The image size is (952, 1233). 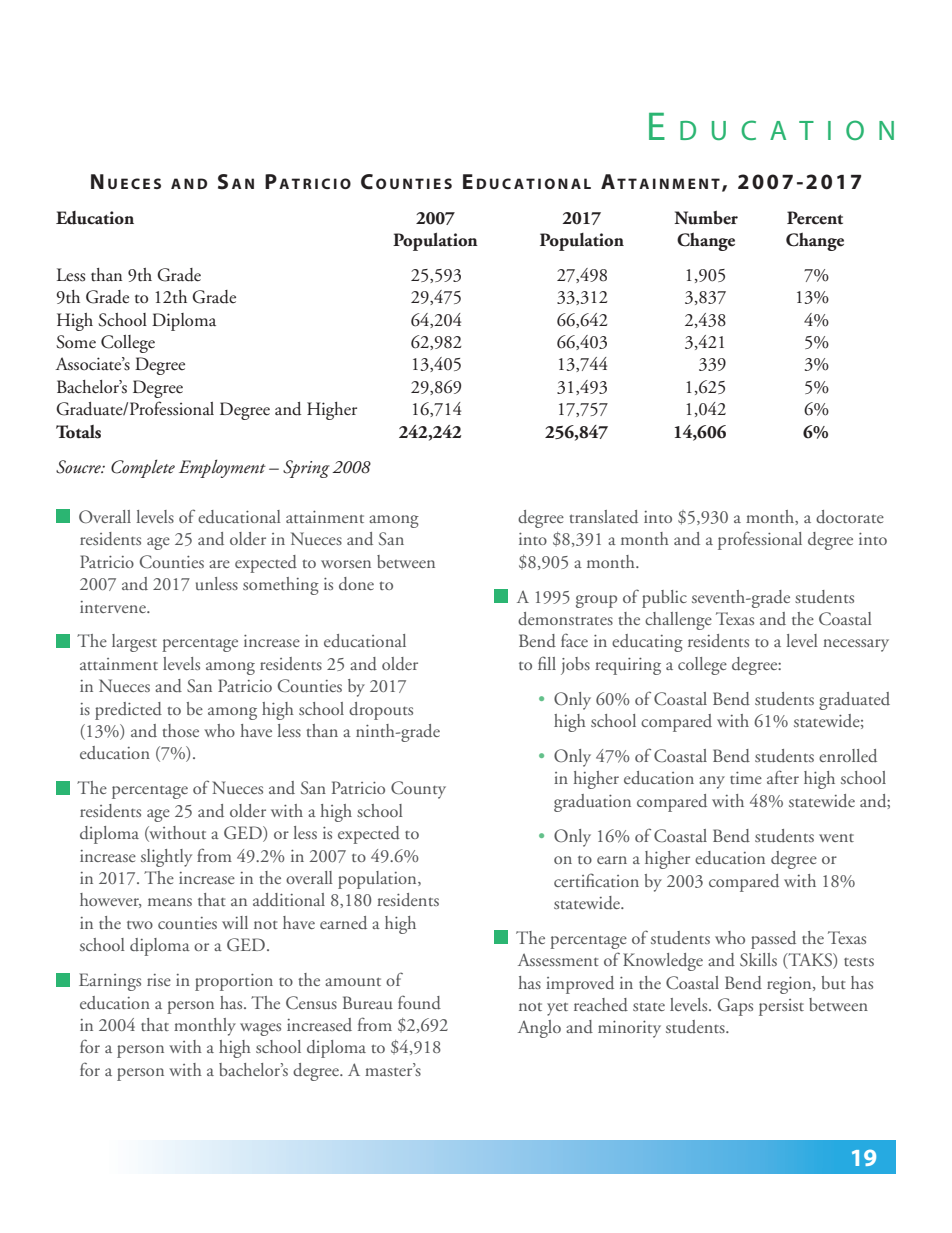 What do you see at coordinates (159, 980) in the screenshot?
I see `rise` at bounding box center [159, 980].
